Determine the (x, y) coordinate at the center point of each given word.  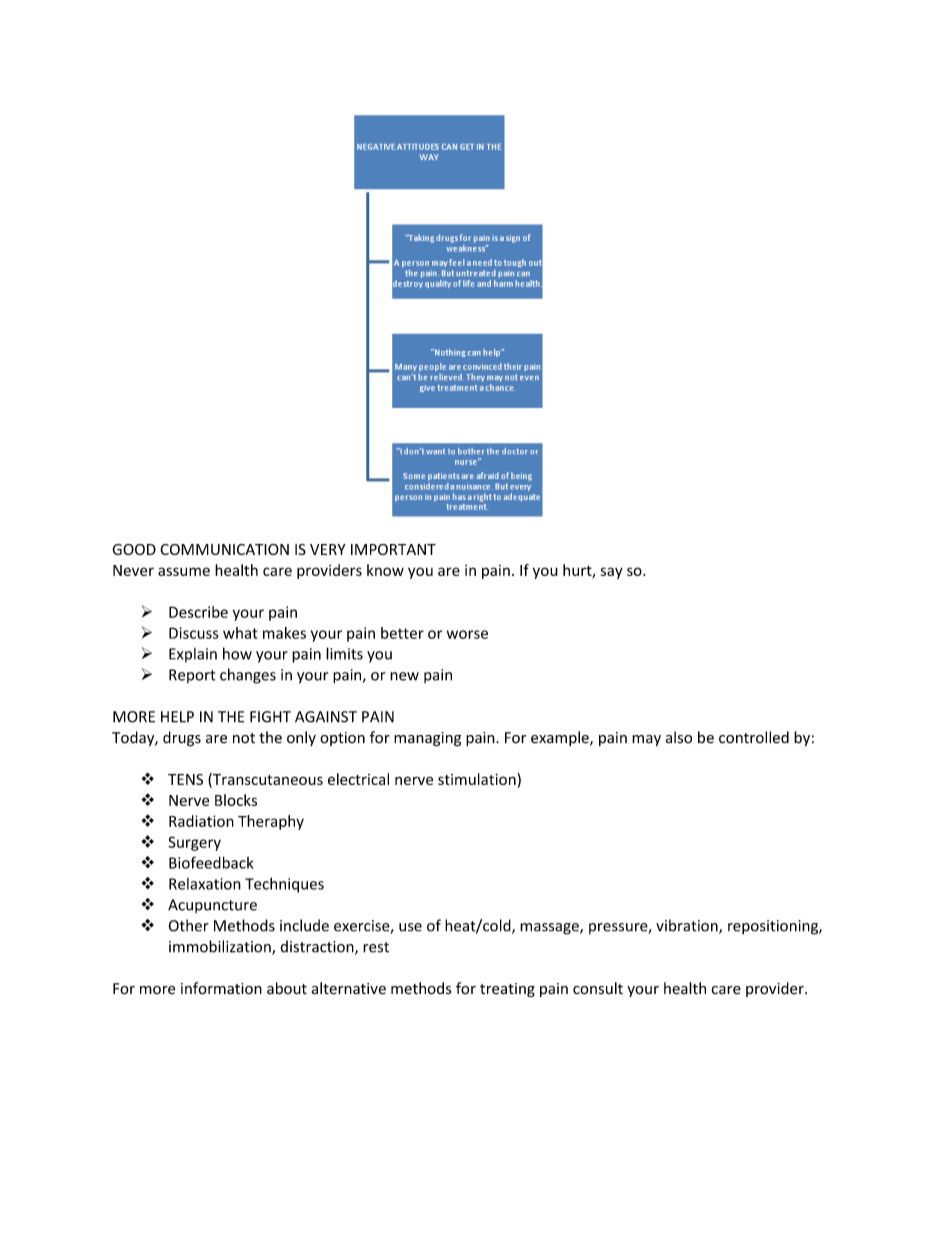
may (646, 740)
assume (184, 571)
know (385, 570)
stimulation (477, 779)
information (221, 988)
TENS (185, 779)
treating (507, 990)
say (612, 573)
